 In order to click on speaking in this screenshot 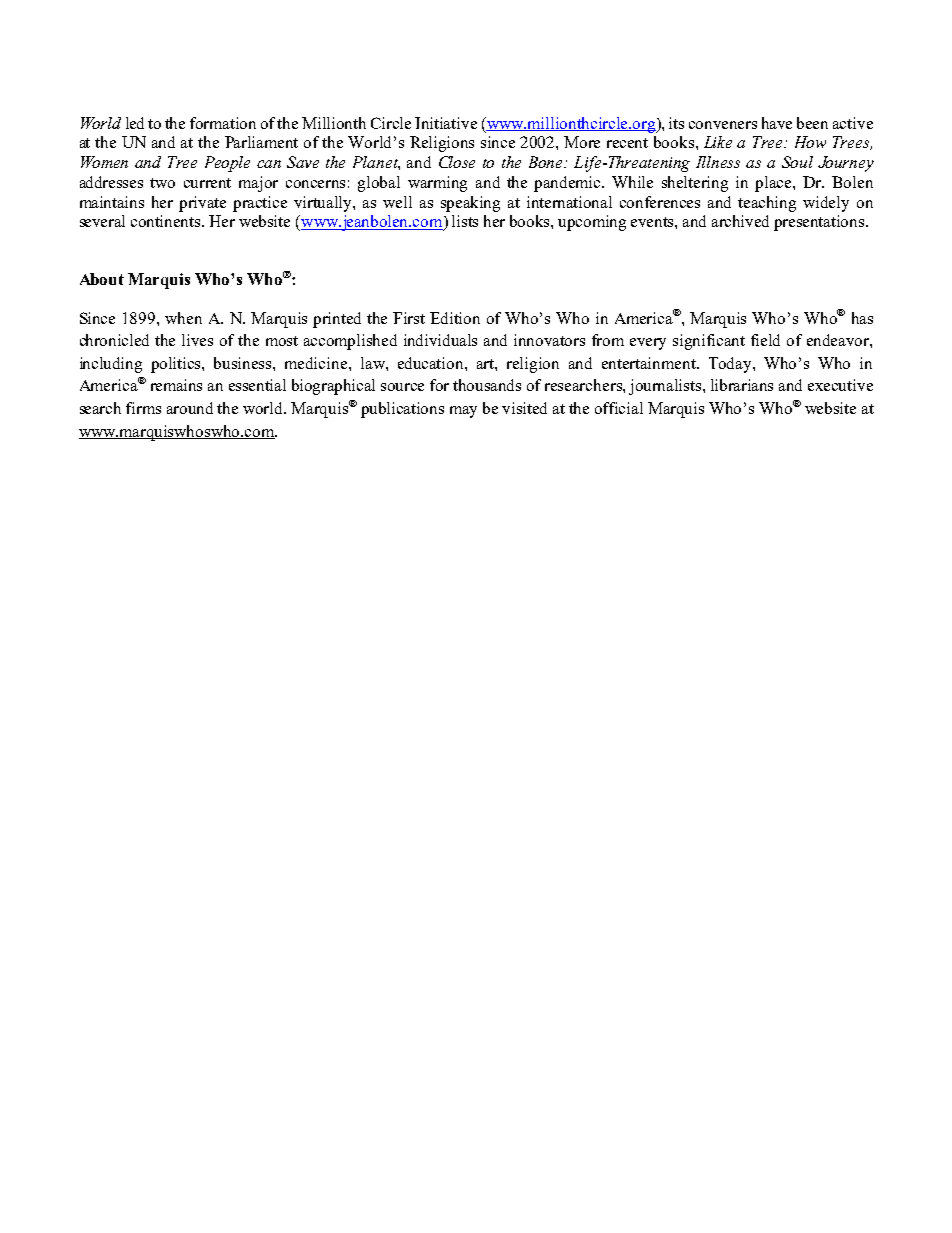, I will do `click(470, 204)`.
